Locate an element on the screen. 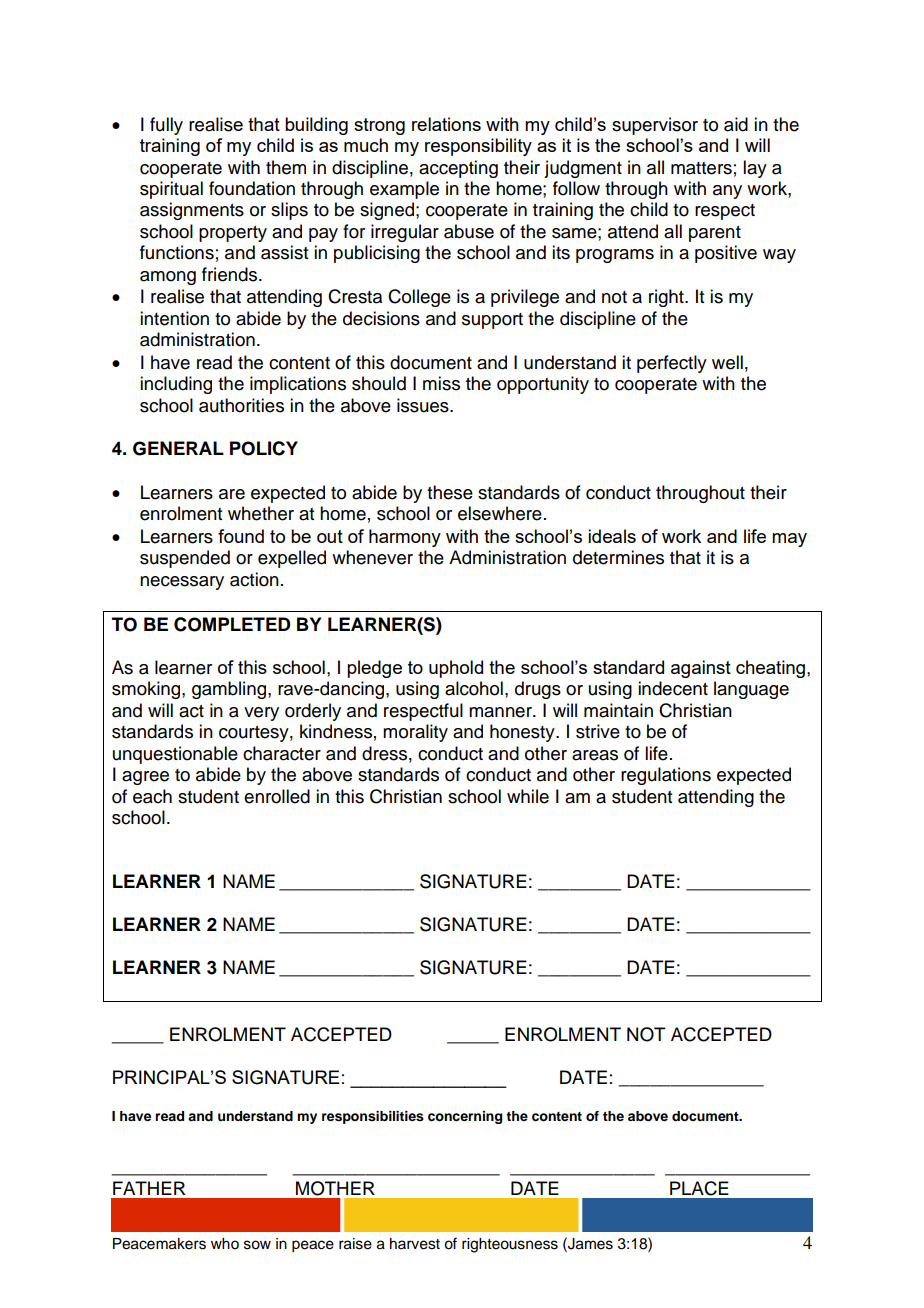 The width and height of the screenshot is (924, 1308). spiritual is located at coordinates (171, 190).
